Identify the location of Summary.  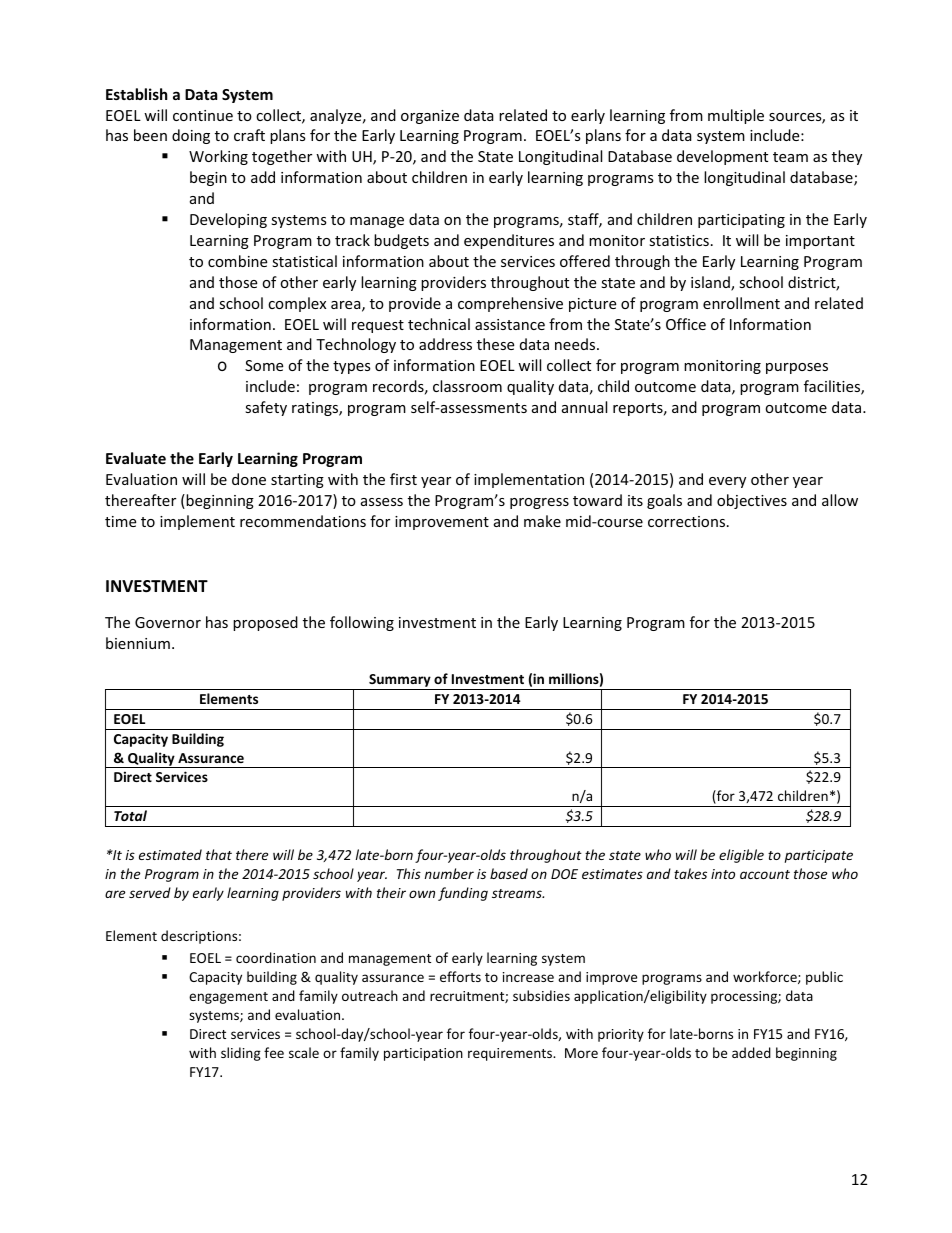
(400, 682).
